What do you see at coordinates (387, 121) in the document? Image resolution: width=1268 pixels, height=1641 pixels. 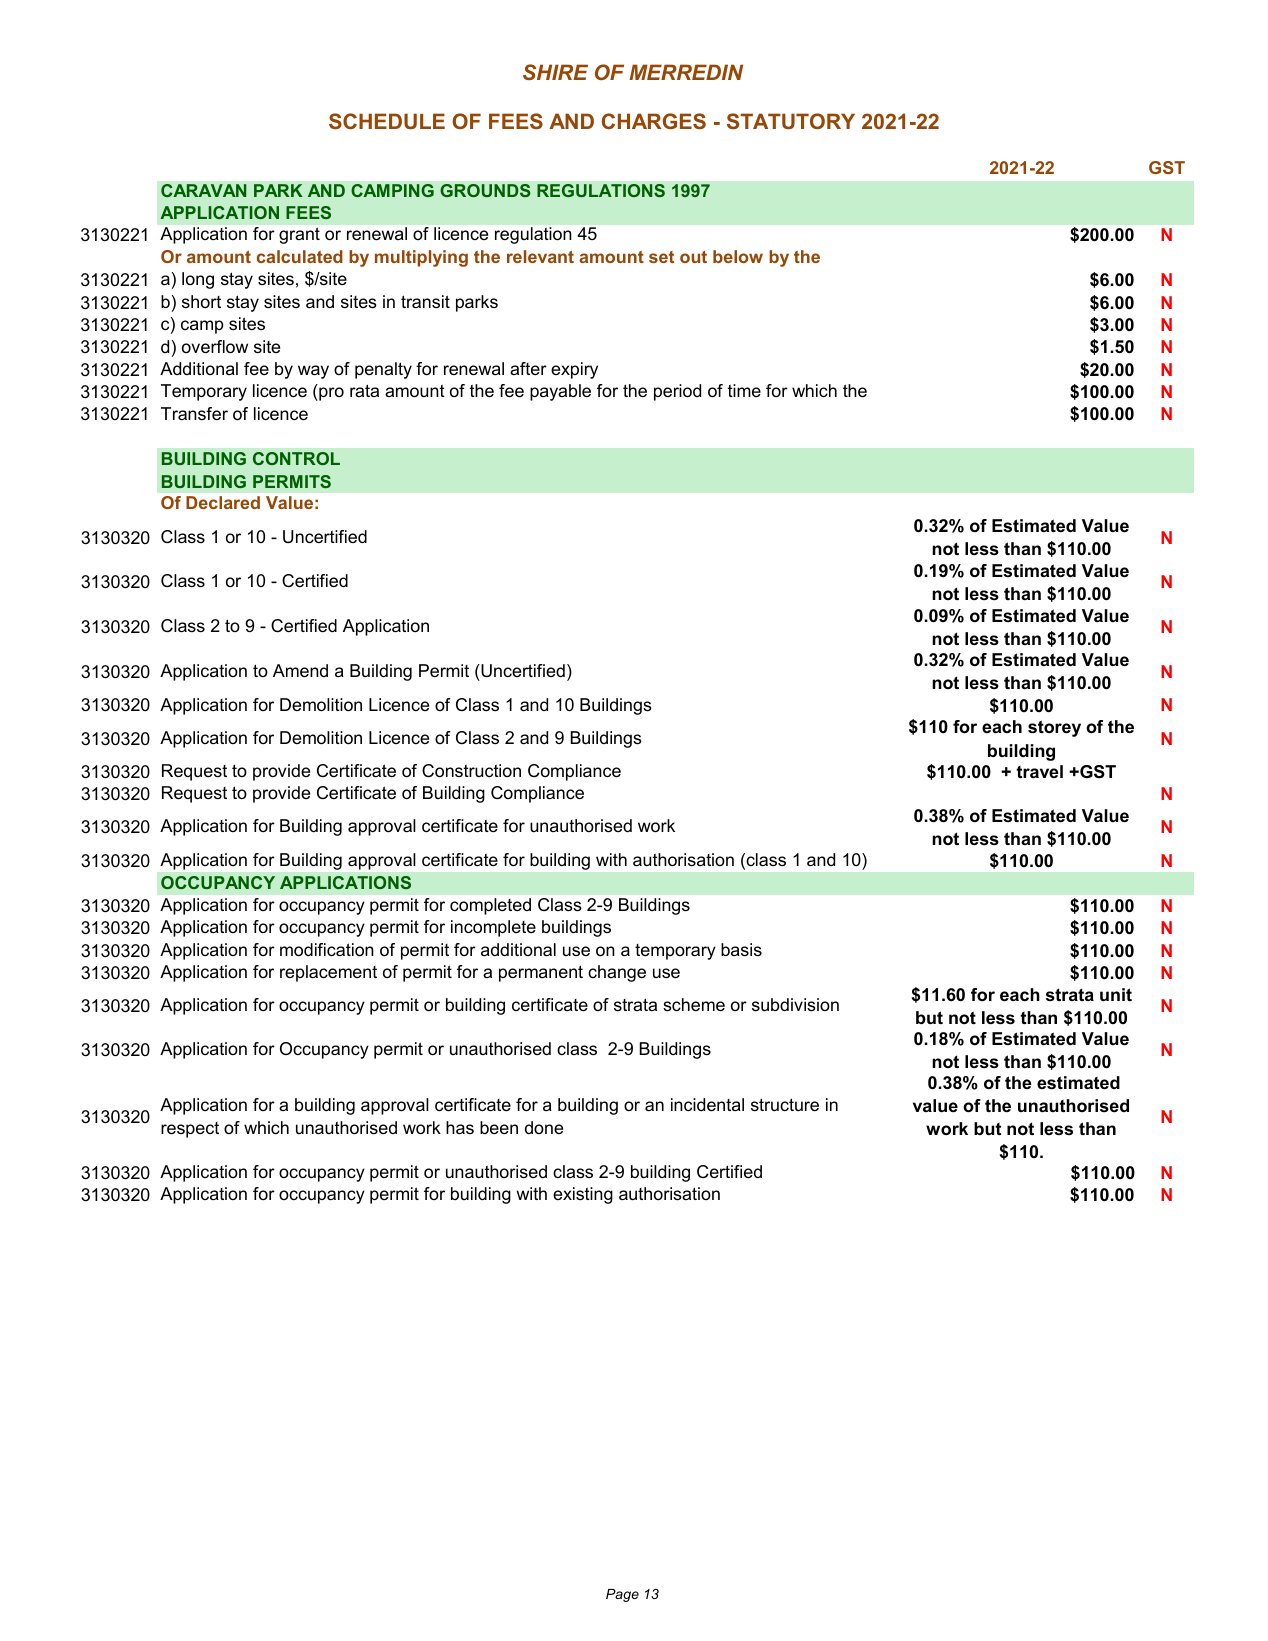 I see `SCHEDULE` at bounding box center [387, 121].
